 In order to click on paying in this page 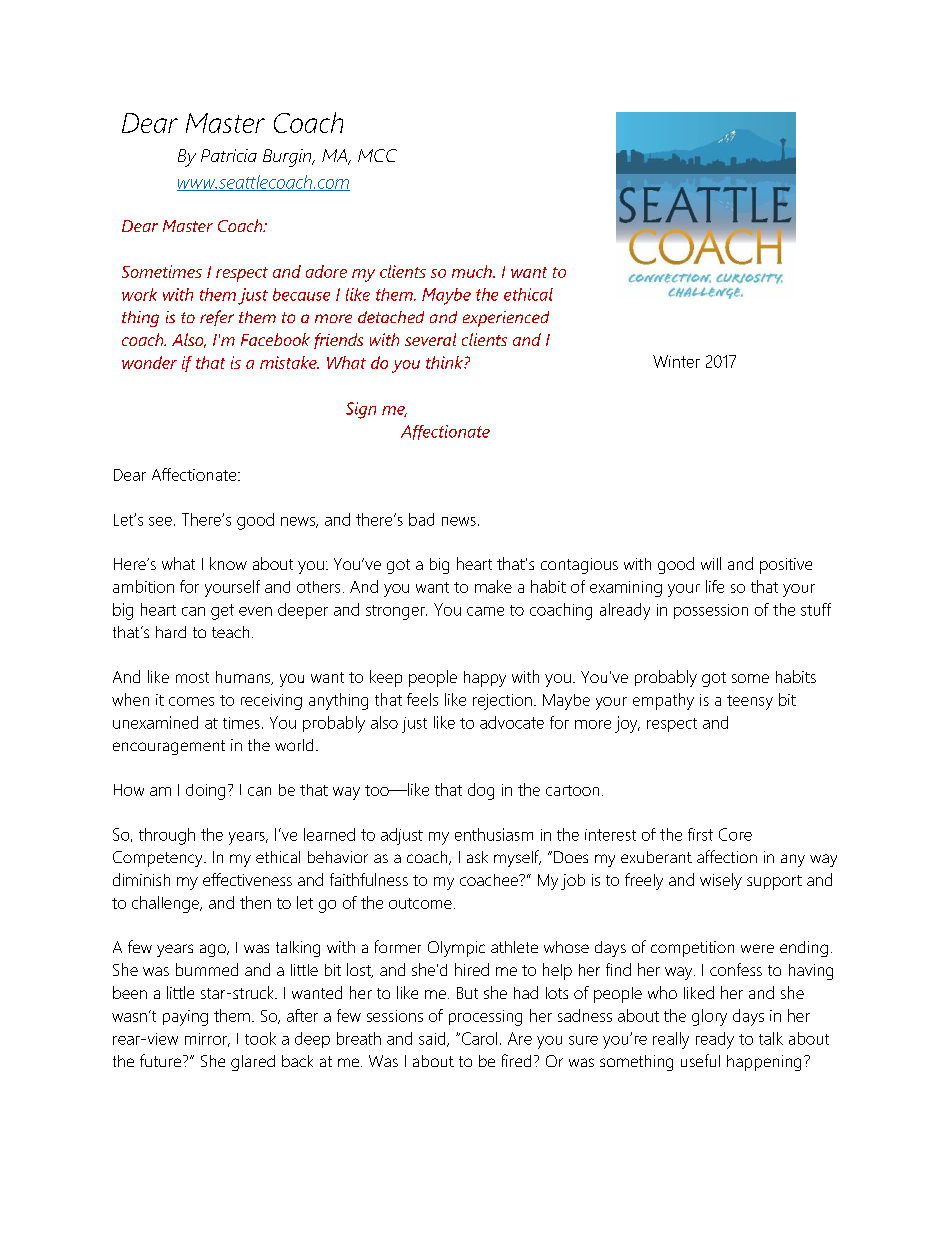, I will do `click(185, 1018)`.
